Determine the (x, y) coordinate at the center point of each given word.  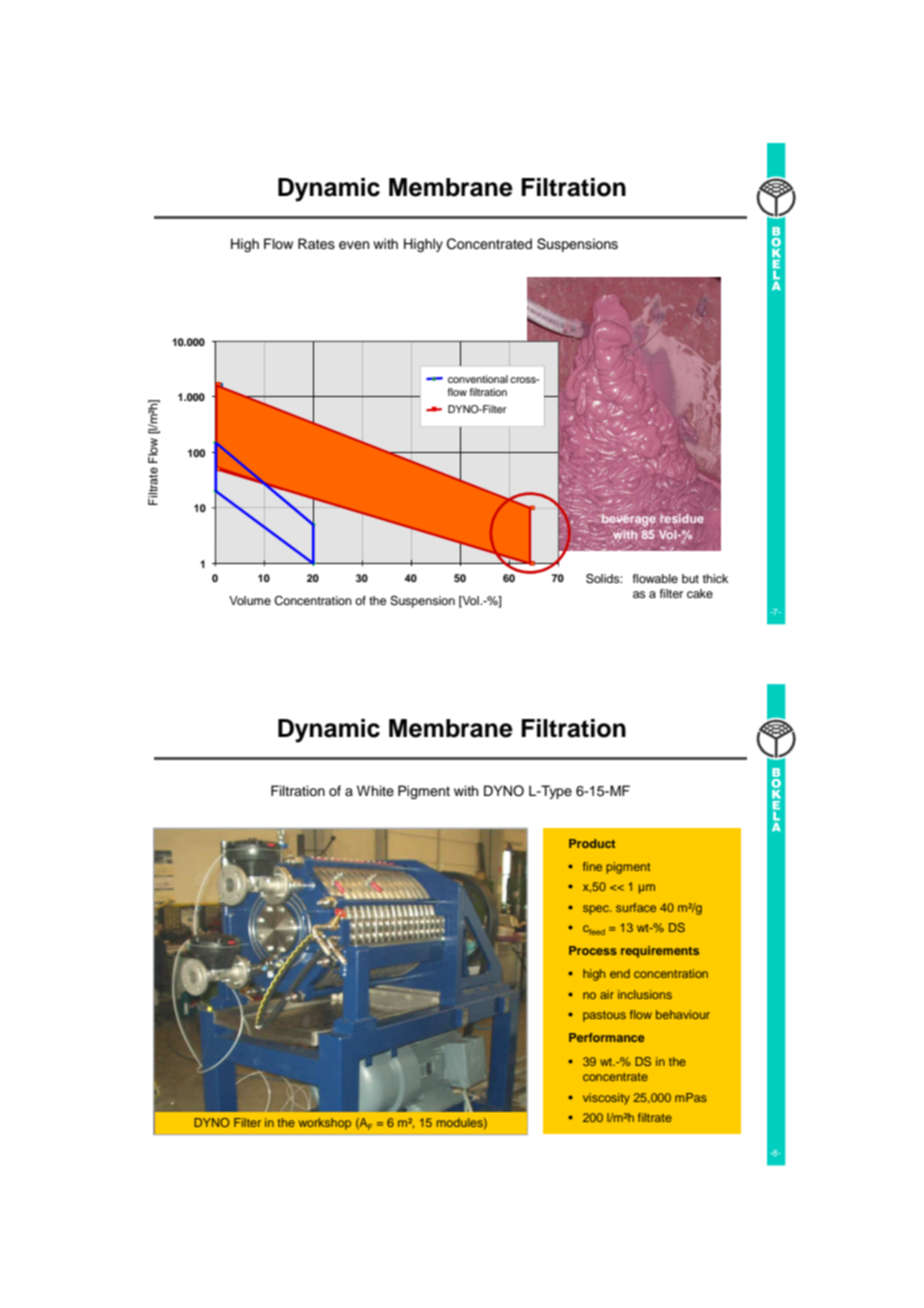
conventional (478, 379)
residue (681, 519)
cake (700, 593)
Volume (250, 600)
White (375, 790)
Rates (316, 244)
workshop (325, 1124)
